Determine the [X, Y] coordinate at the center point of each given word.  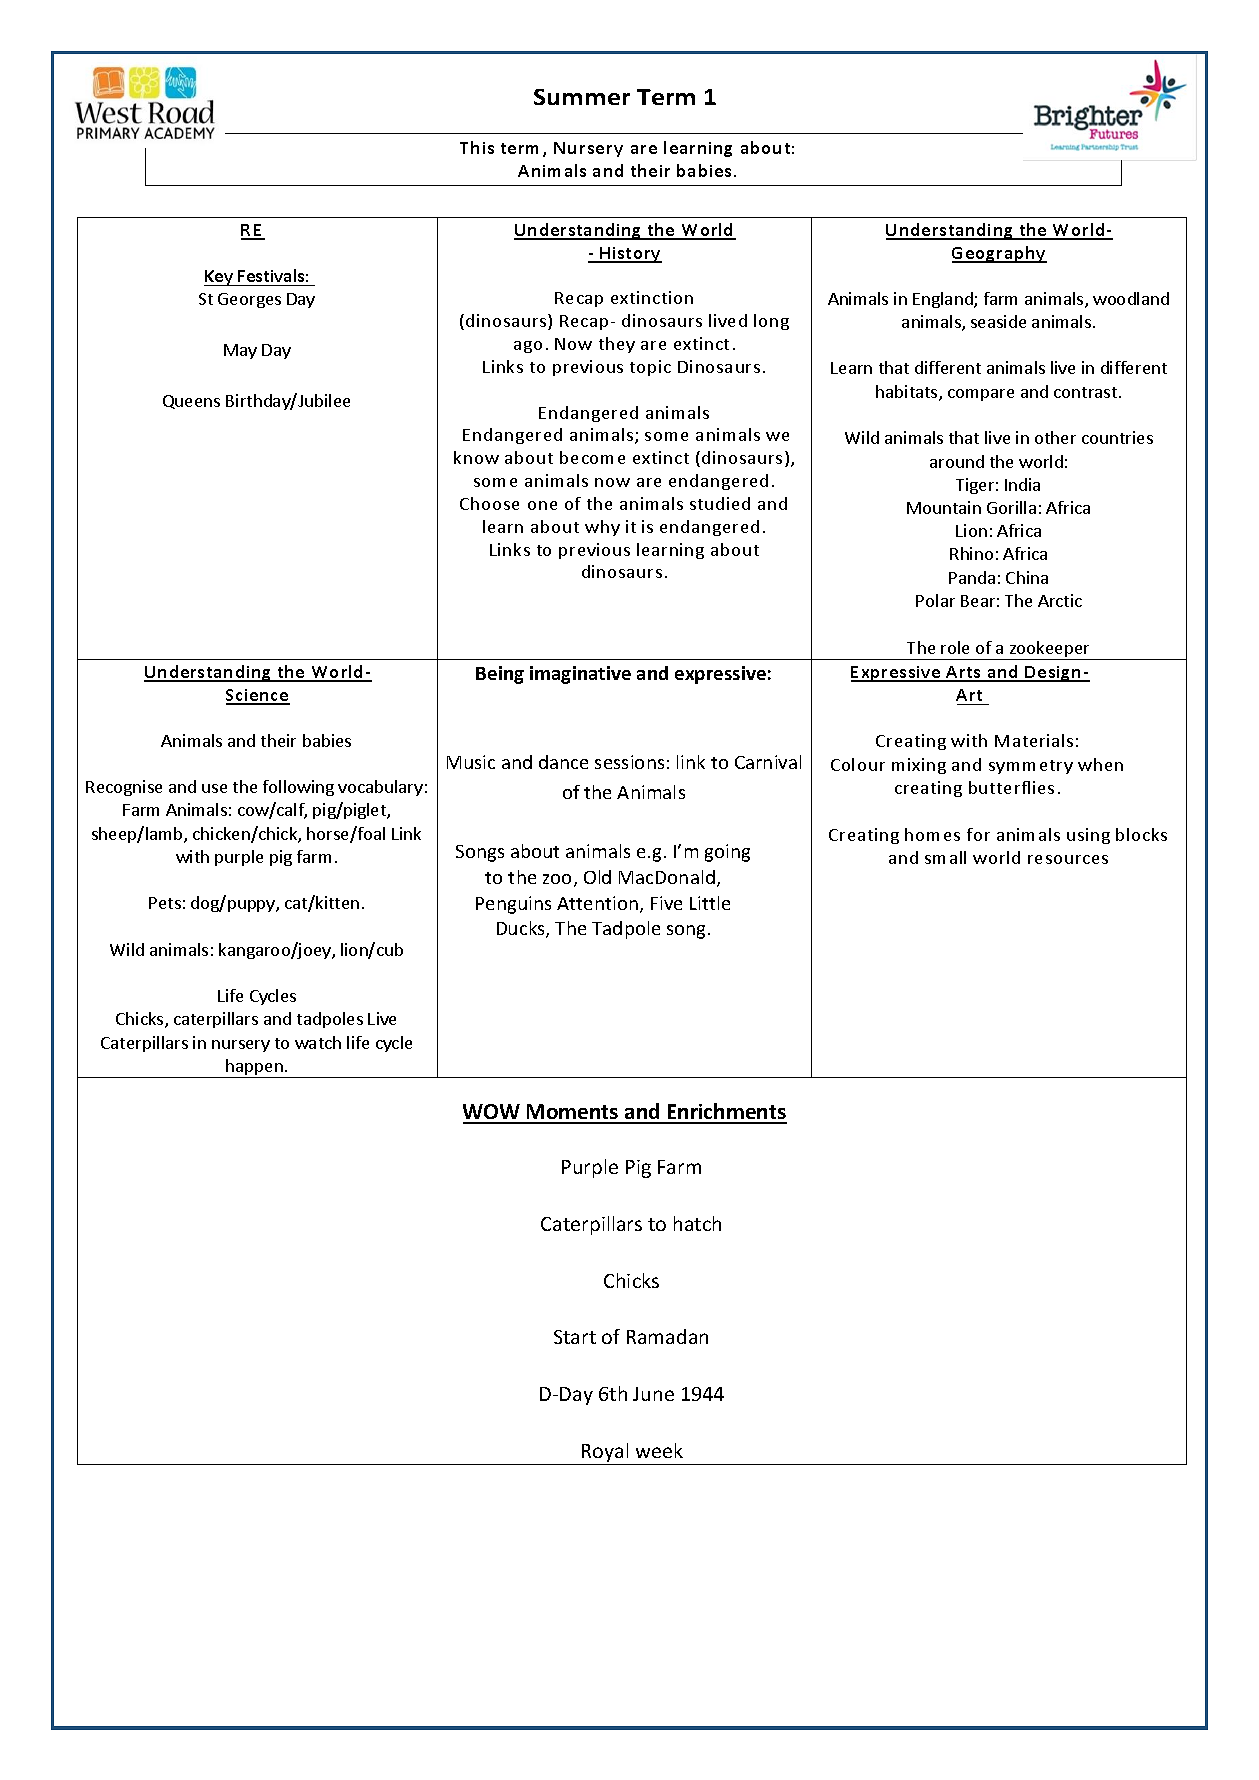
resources [1068, 859]
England [944, 300]
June [653, 1394]
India [1022, 484]
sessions [629, 762]
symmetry [1031, 767]
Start [575, 1337]
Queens [191, 402]
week [659, 1450]
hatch [697, 1223]
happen [255, 1068]
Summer [582, 97]
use [214, 788]
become [592, 457]
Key [220, 278]
